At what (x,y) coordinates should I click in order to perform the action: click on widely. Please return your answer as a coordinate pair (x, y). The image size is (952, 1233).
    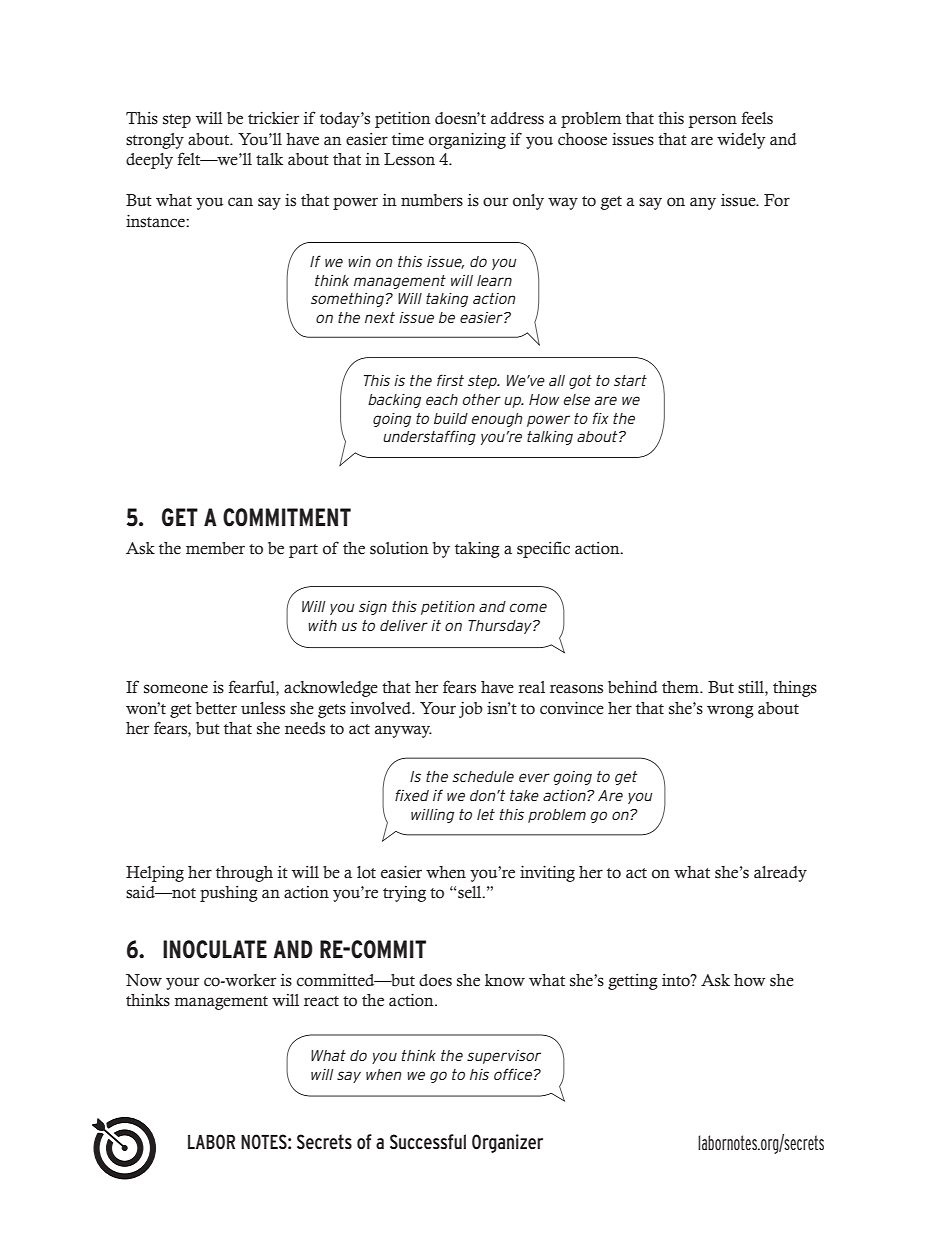
    Looking at the image, I should click on (741, 141).
